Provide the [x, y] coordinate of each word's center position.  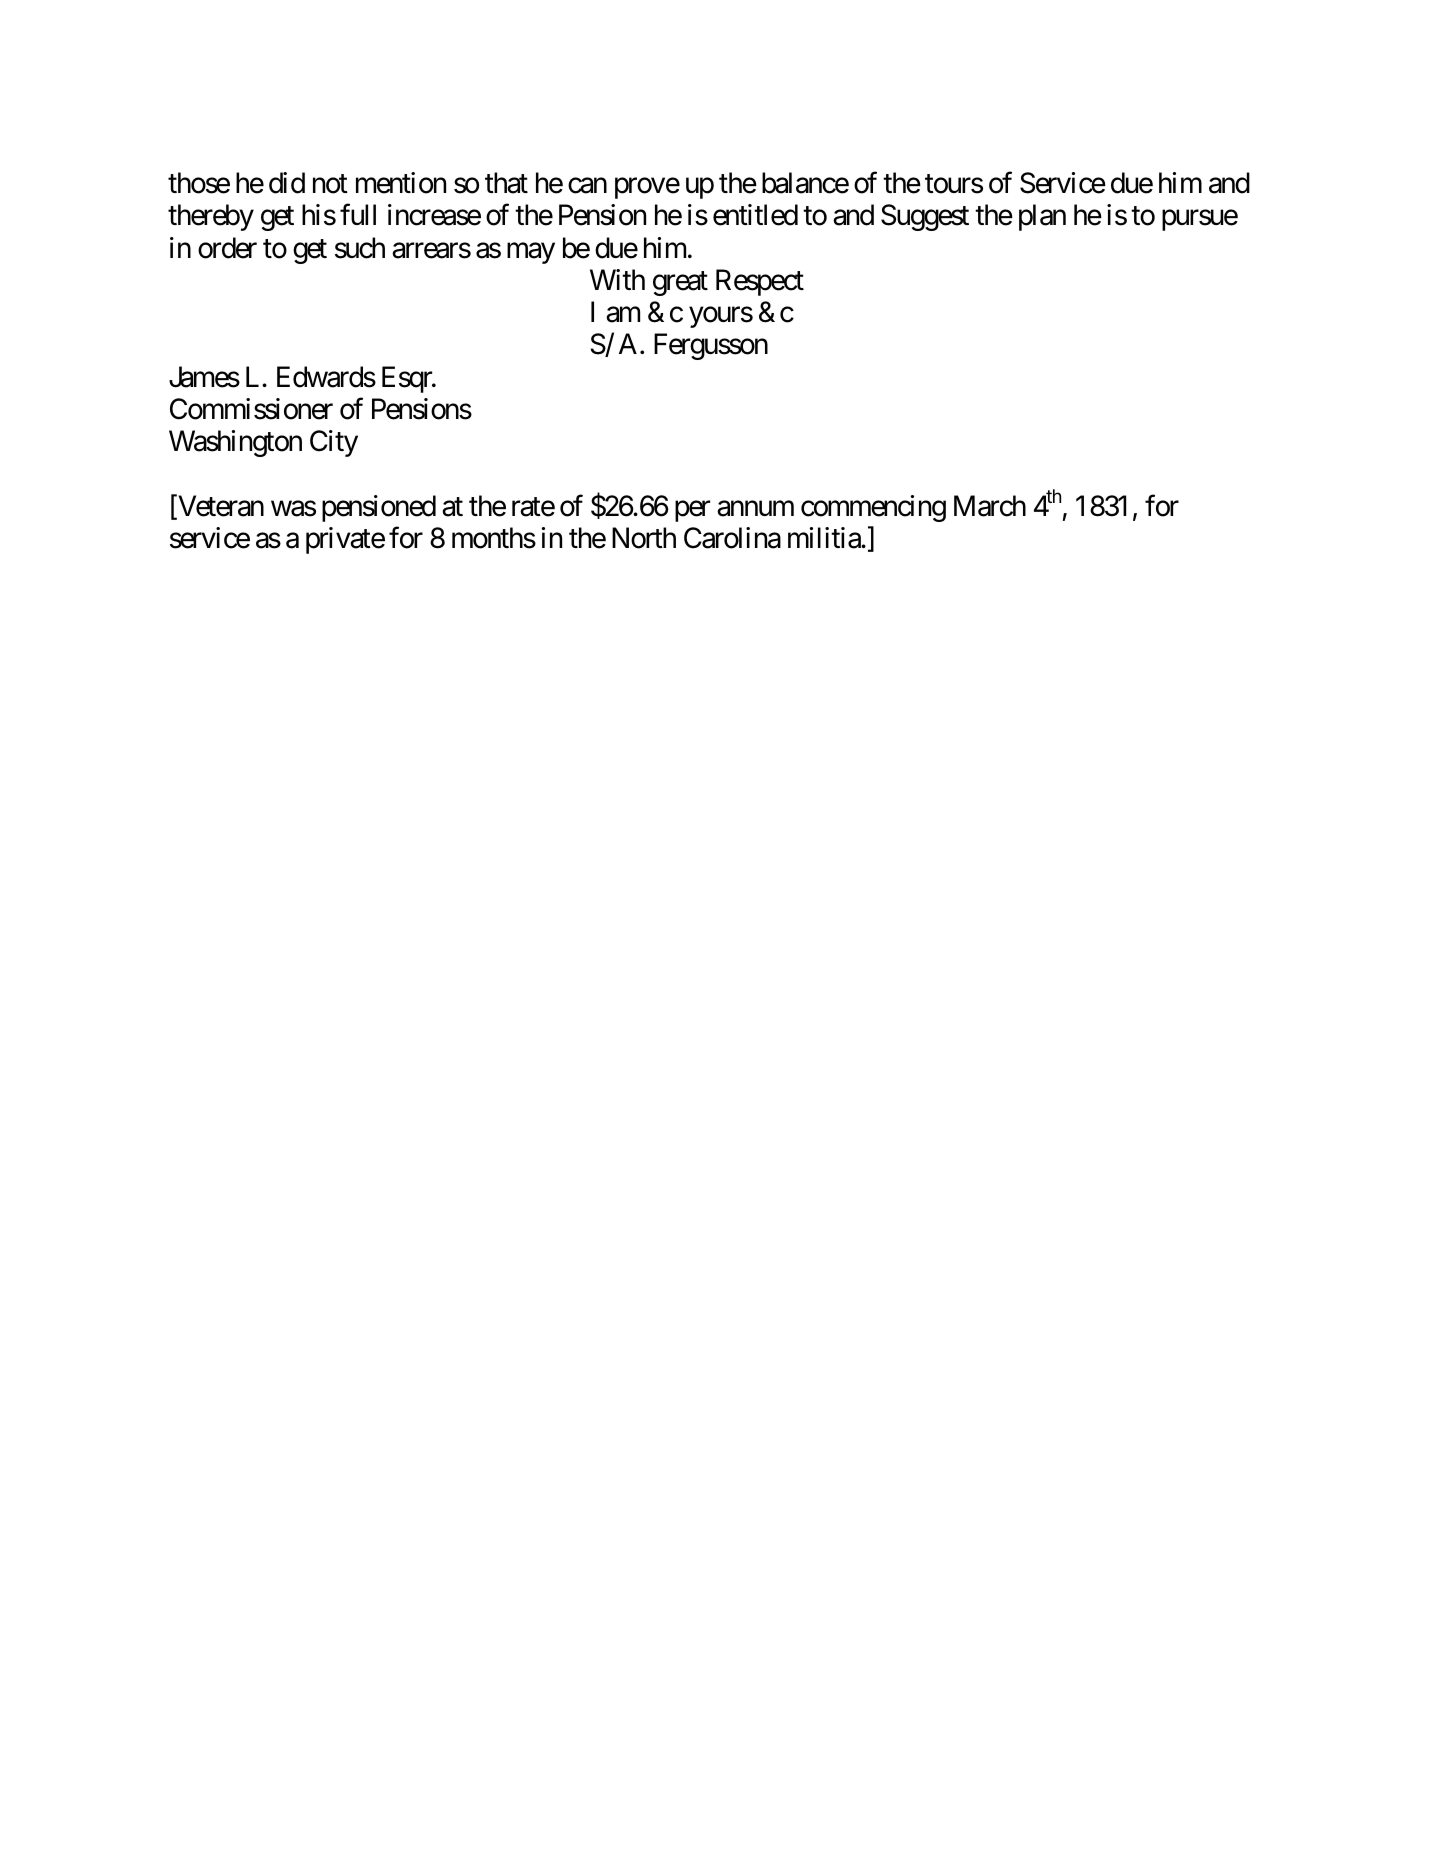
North [644, 538]
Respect [760, 282]
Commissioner [251, 409]
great [680, 284]
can [587, 186]
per [692, 511]
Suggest [925, 217]
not [330, 184]
